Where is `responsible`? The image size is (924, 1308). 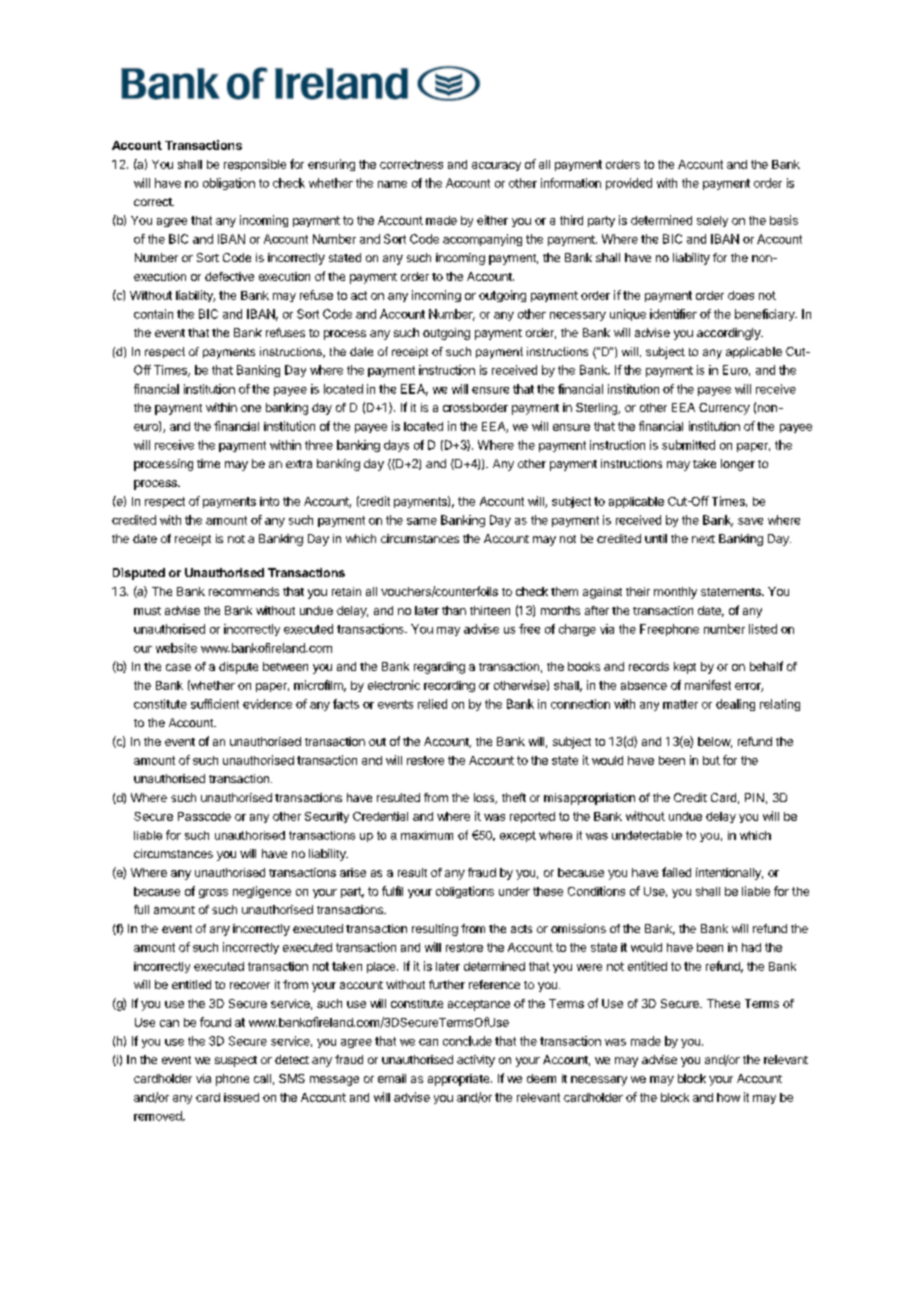 responsible is located at coordinates (255, 165).
